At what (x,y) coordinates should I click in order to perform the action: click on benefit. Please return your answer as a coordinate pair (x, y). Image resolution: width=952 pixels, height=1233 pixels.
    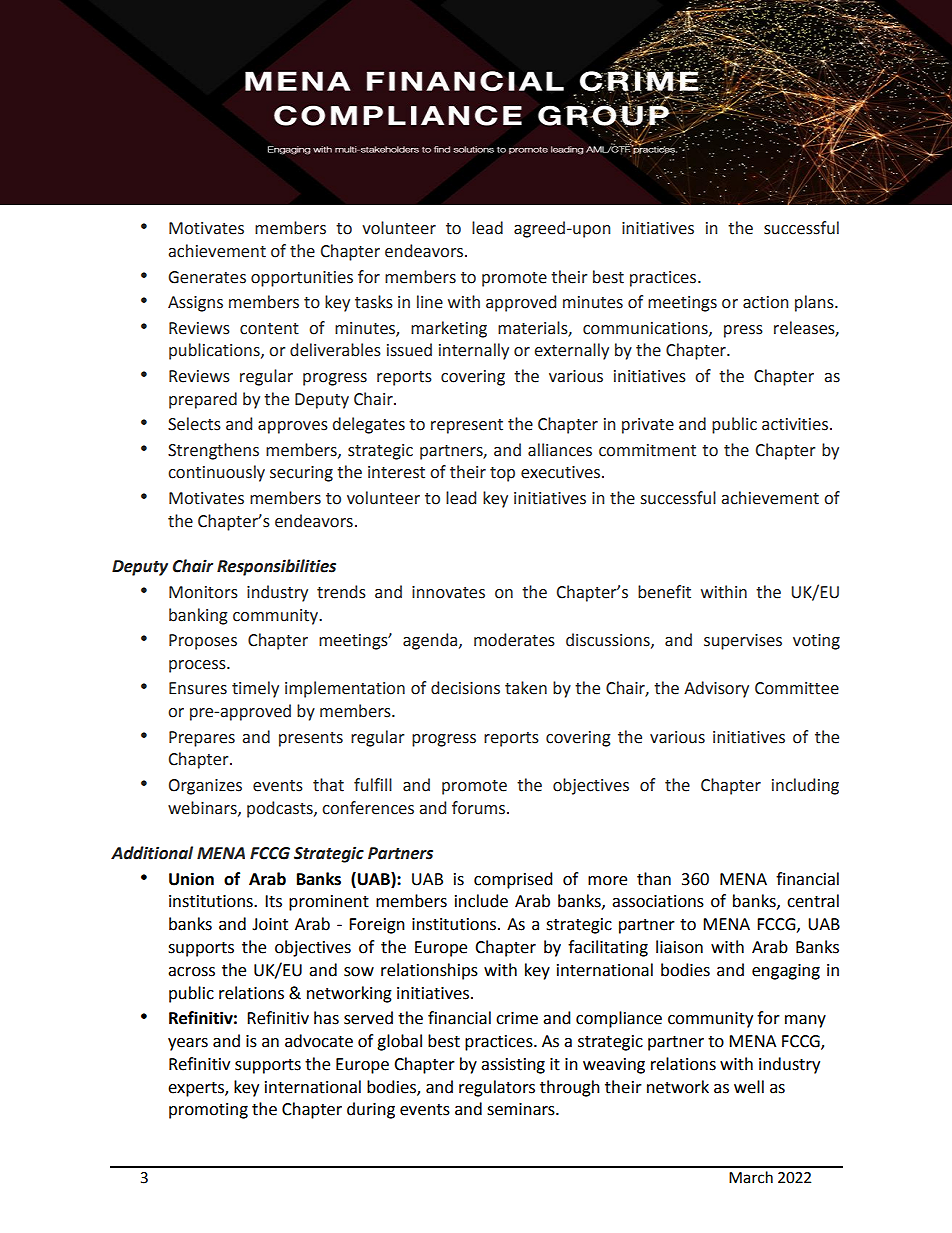
    Looking at the image, I should click on (664, 592).
